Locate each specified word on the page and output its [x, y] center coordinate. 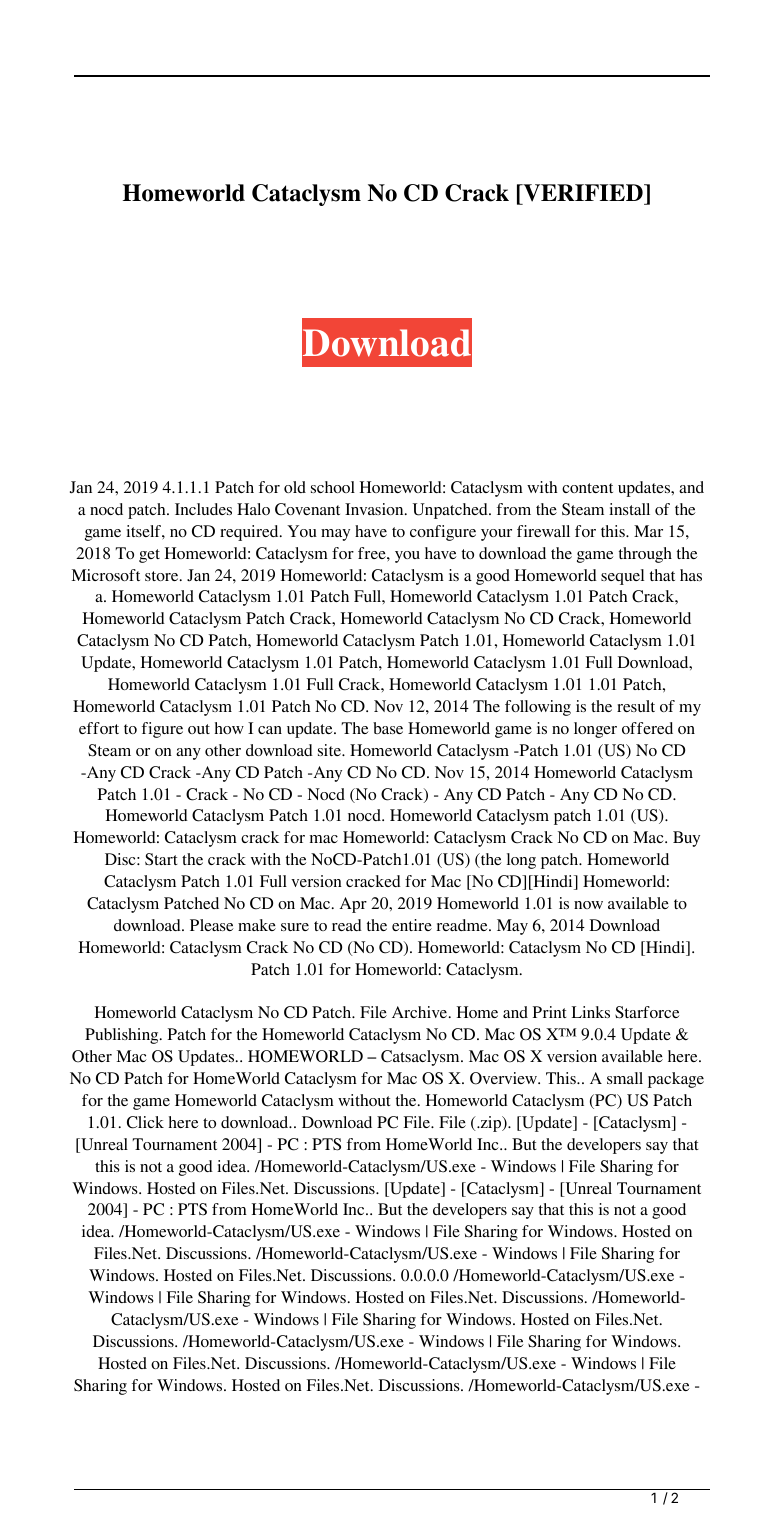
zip [491, 1124]
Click [145, 1122]
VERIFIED [583, 194]
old [295, 487]
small [625, 1078]
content [587, 488]
